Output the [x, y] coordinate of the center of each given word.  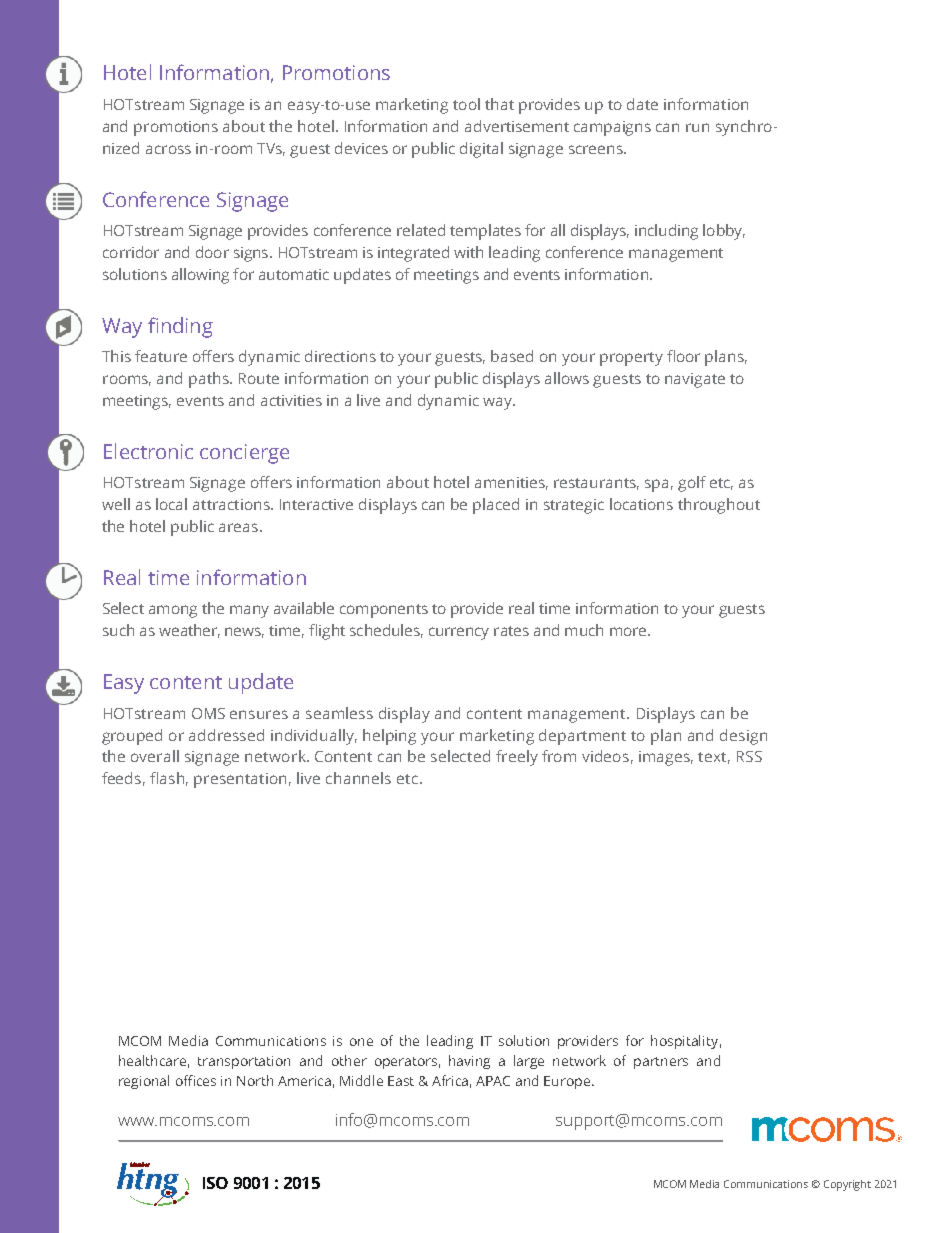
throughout [719, 506]
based [512, 356]
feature [161, 356]
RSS [749, 756]
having [469, 1062]
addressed [226, 735]
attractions [232, 504]
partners [661, 1063]
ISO [215, 1183]
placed [496, 506]
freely [517, 758]
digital [481, 150]
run [697, 127]
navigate [695, 380]
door [212, 252]
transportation [244, 1062]
